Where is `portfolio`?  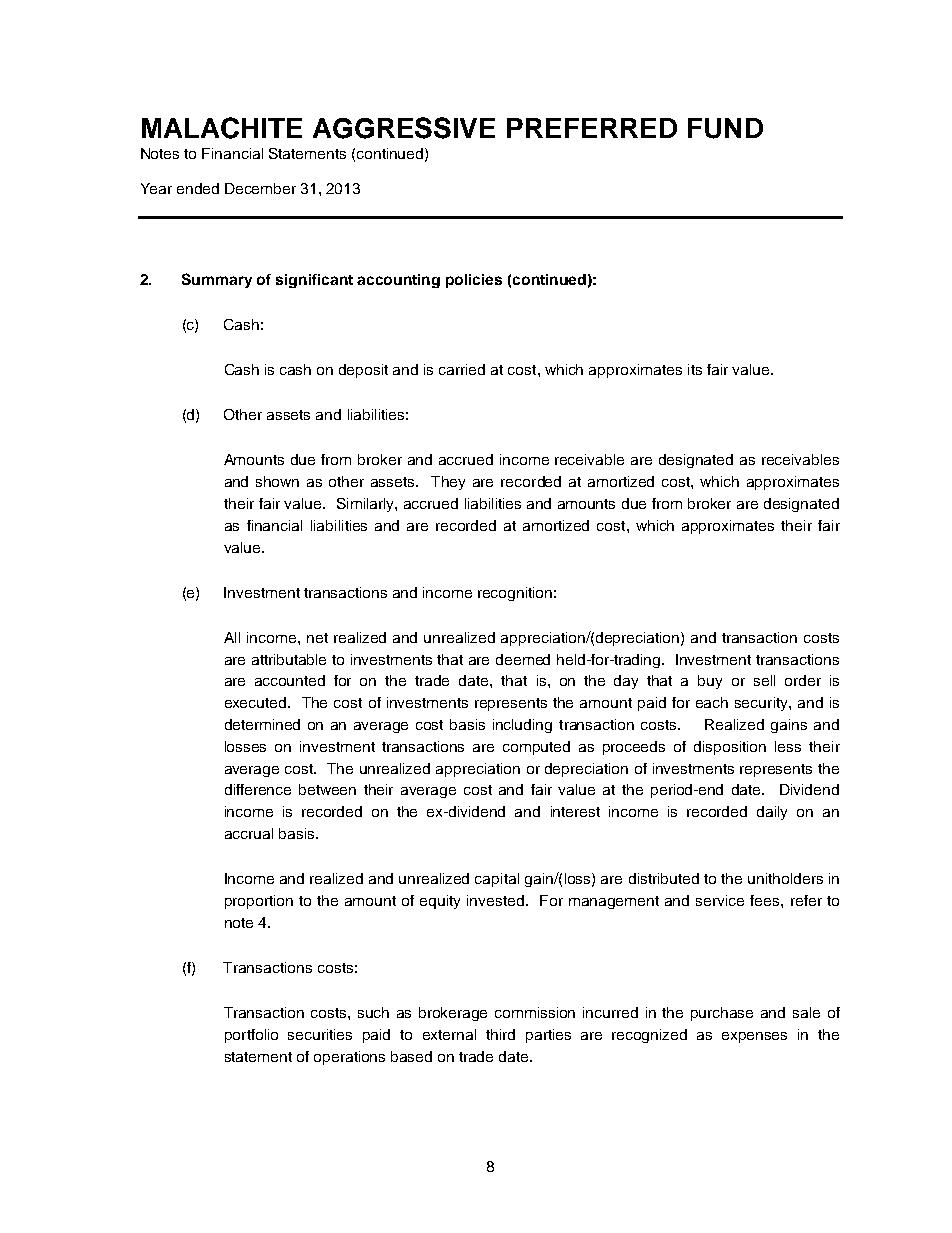 portfolio is located at coordinates (251, 1036).
